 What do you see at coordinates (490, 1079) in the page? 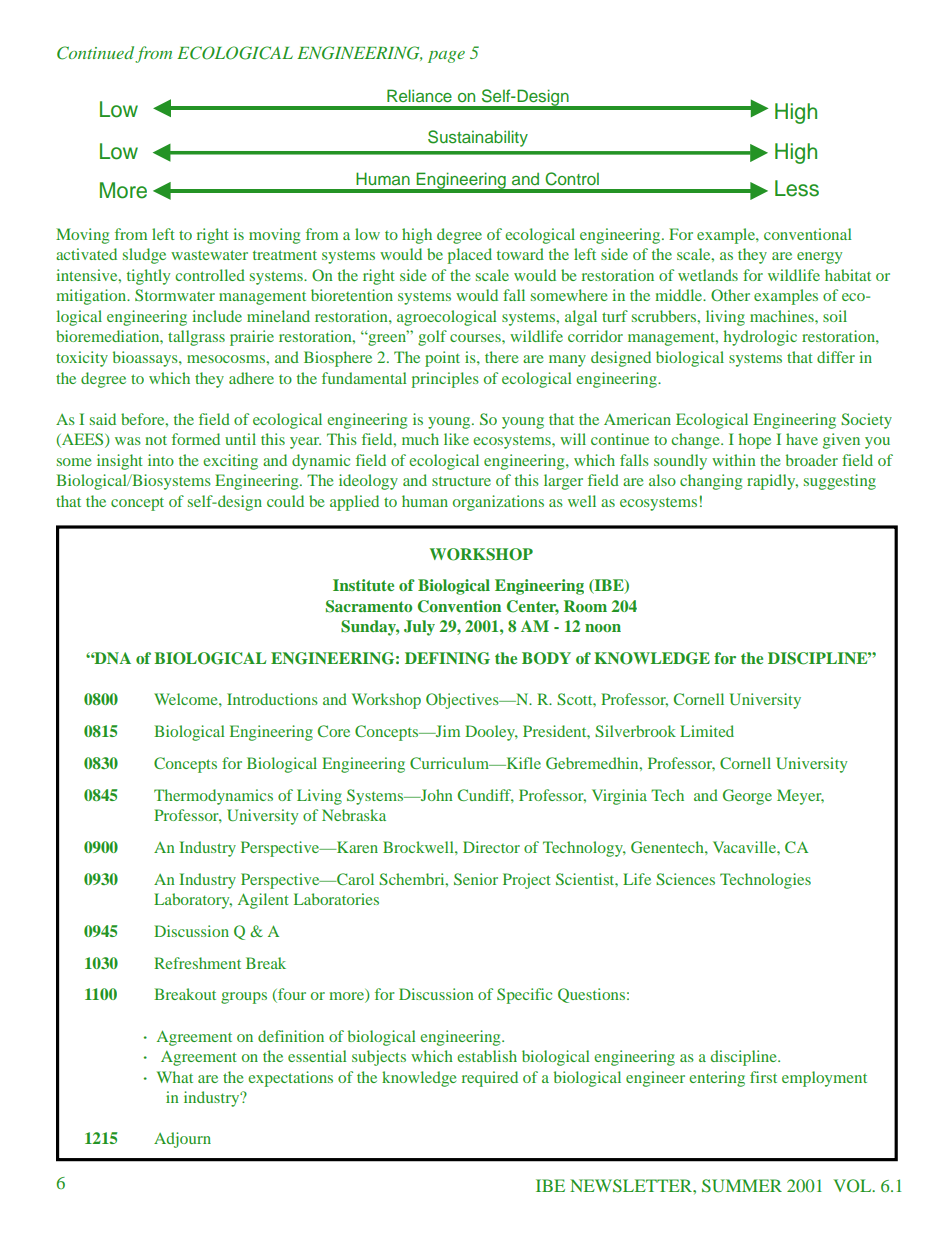
I see `required` at bounding box center [490, 1079].
